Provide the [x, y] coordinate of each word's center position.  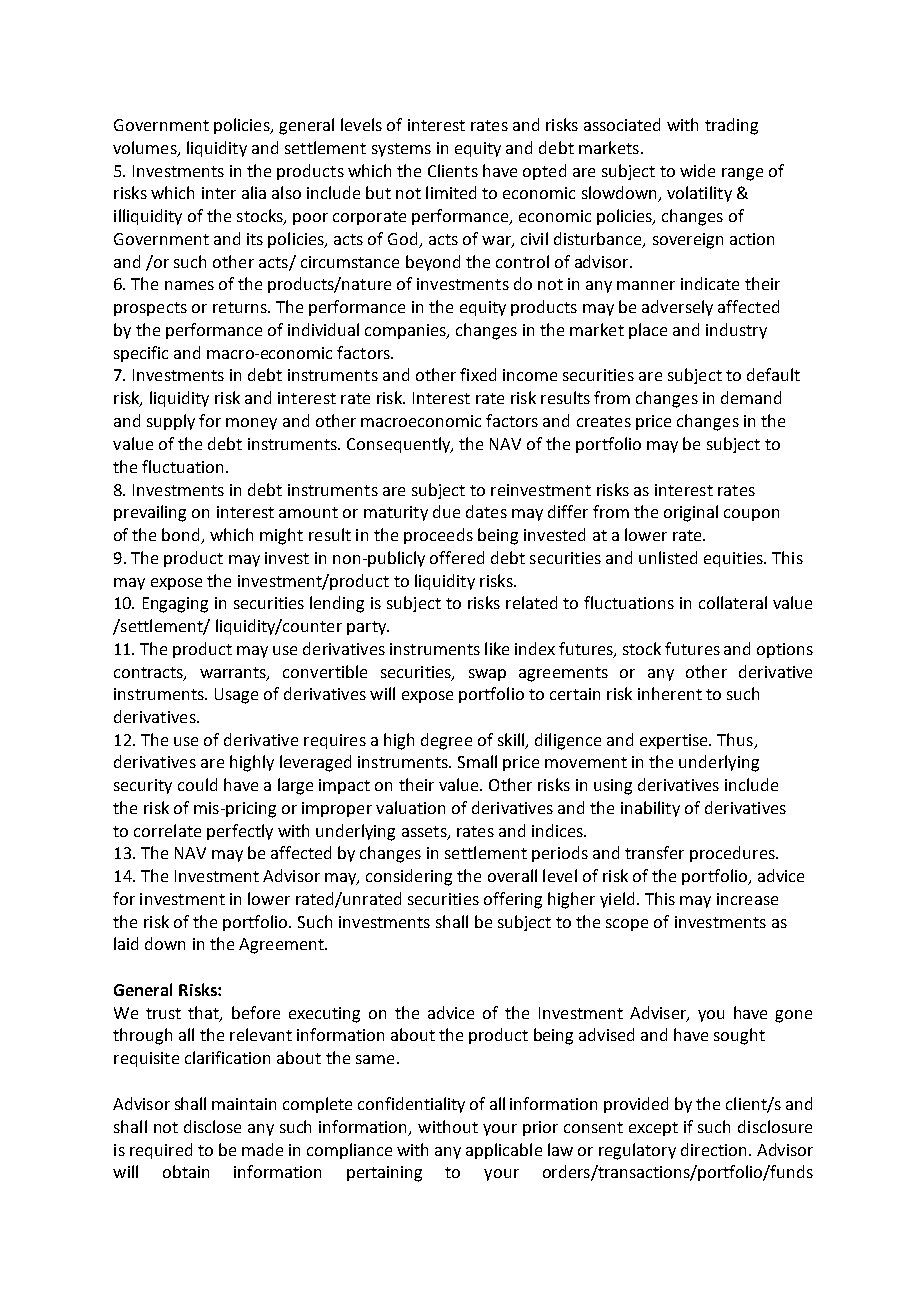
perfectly [240, 832]
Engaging [175, 605]
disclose [212, 1126]
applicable [504, 1151]
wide [697, 170]
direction [713, 1149]
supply [171, 422]
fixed [478, 374]
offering [513, 900]
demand [751, 397]
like [497, 648]
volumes [146, 149]
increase [747, 899]
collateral [733, 602]
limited [451, 192]
